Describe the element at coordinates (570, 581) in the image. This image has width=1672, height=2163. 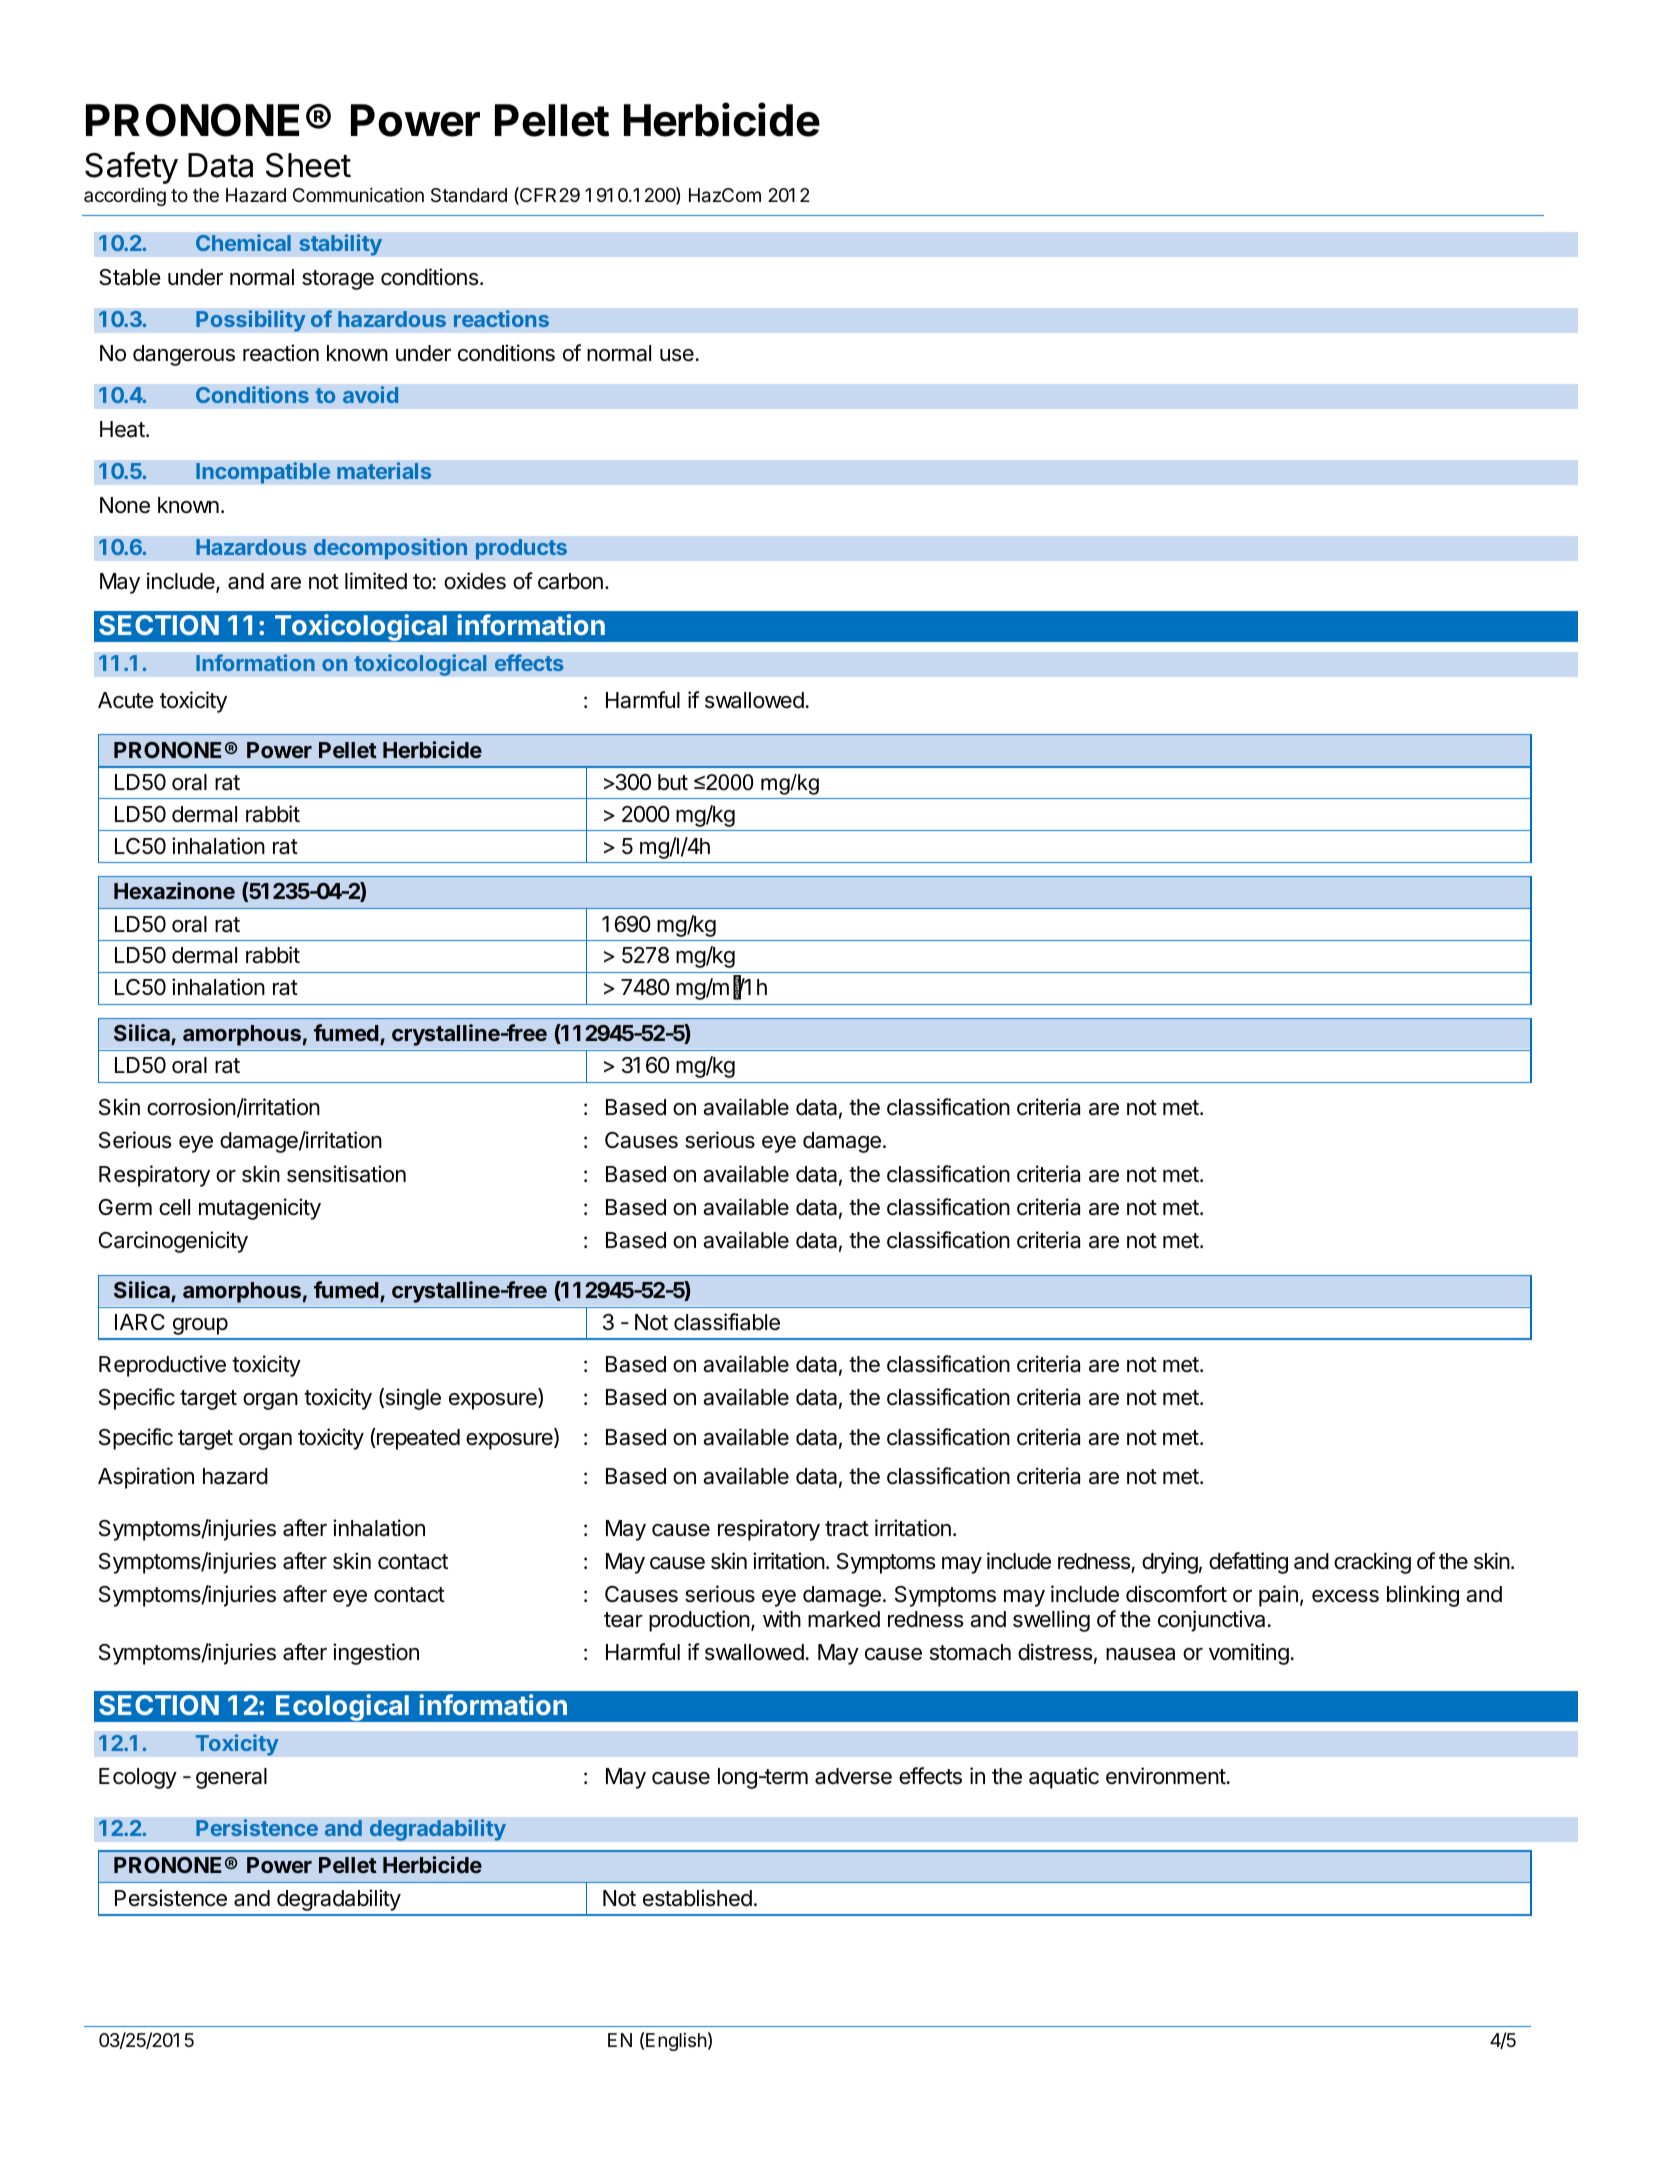
I see `carbon` at that location.
